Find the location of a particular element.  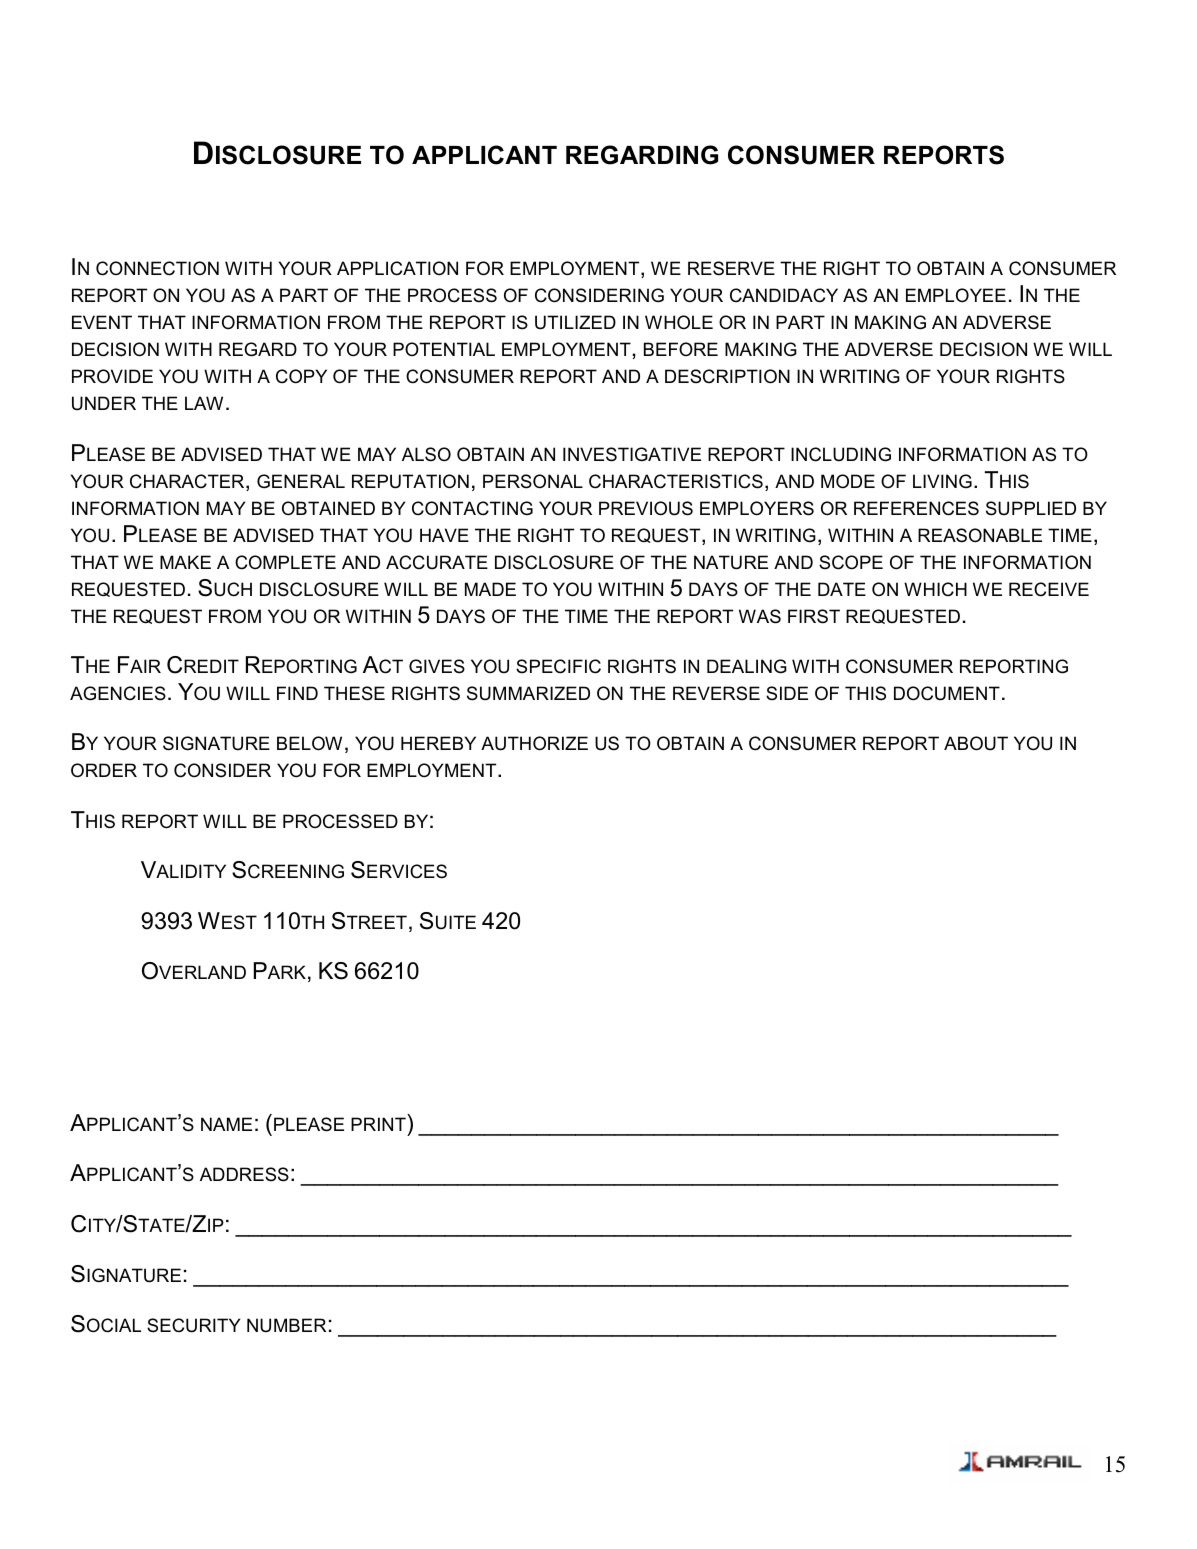

SECURITY is located at coordinates (194, 1325).
